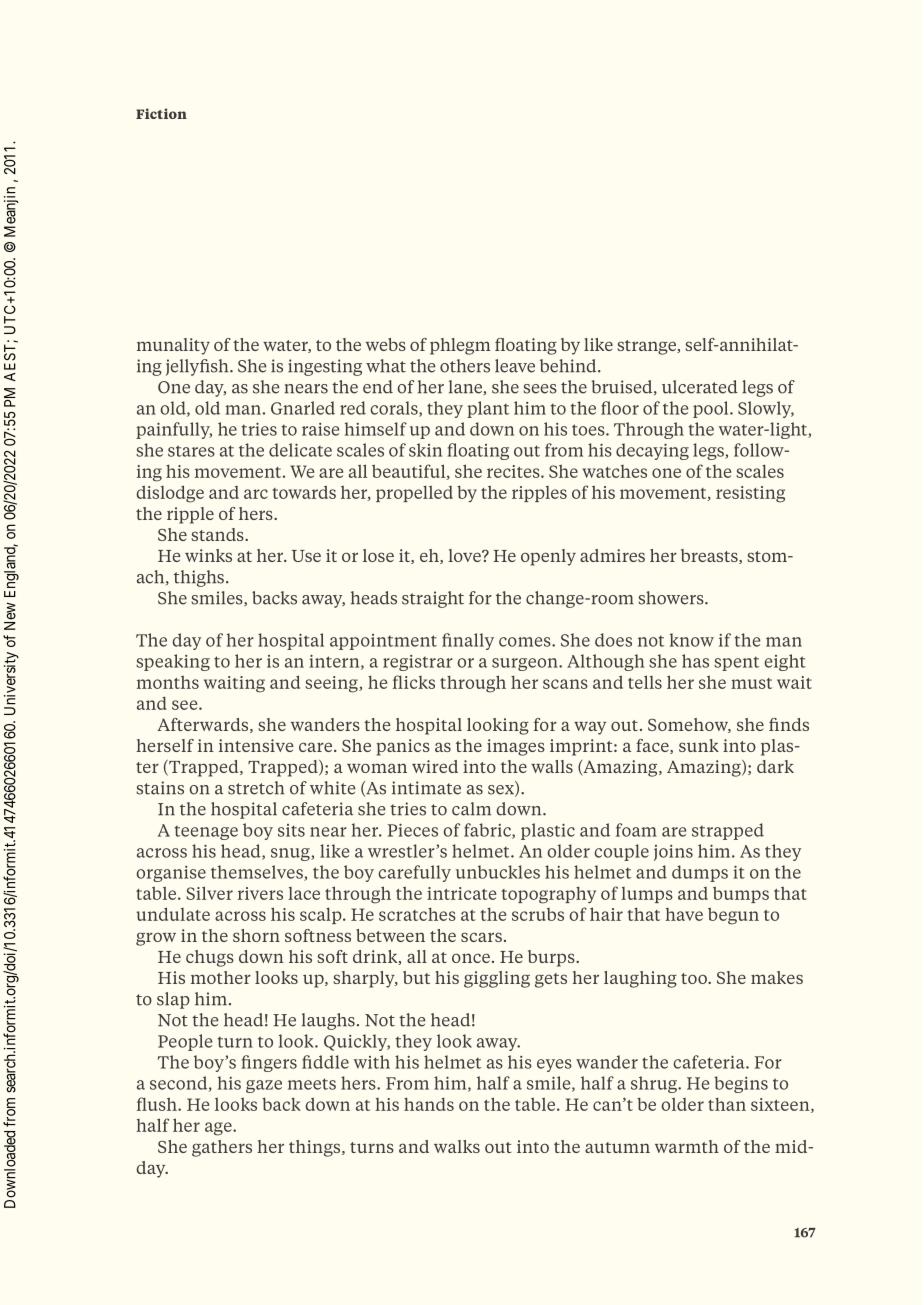 This image has width=924, height=1305. Describe the element at coordinates (727, 1104) in the image. I see `than` at that location.
